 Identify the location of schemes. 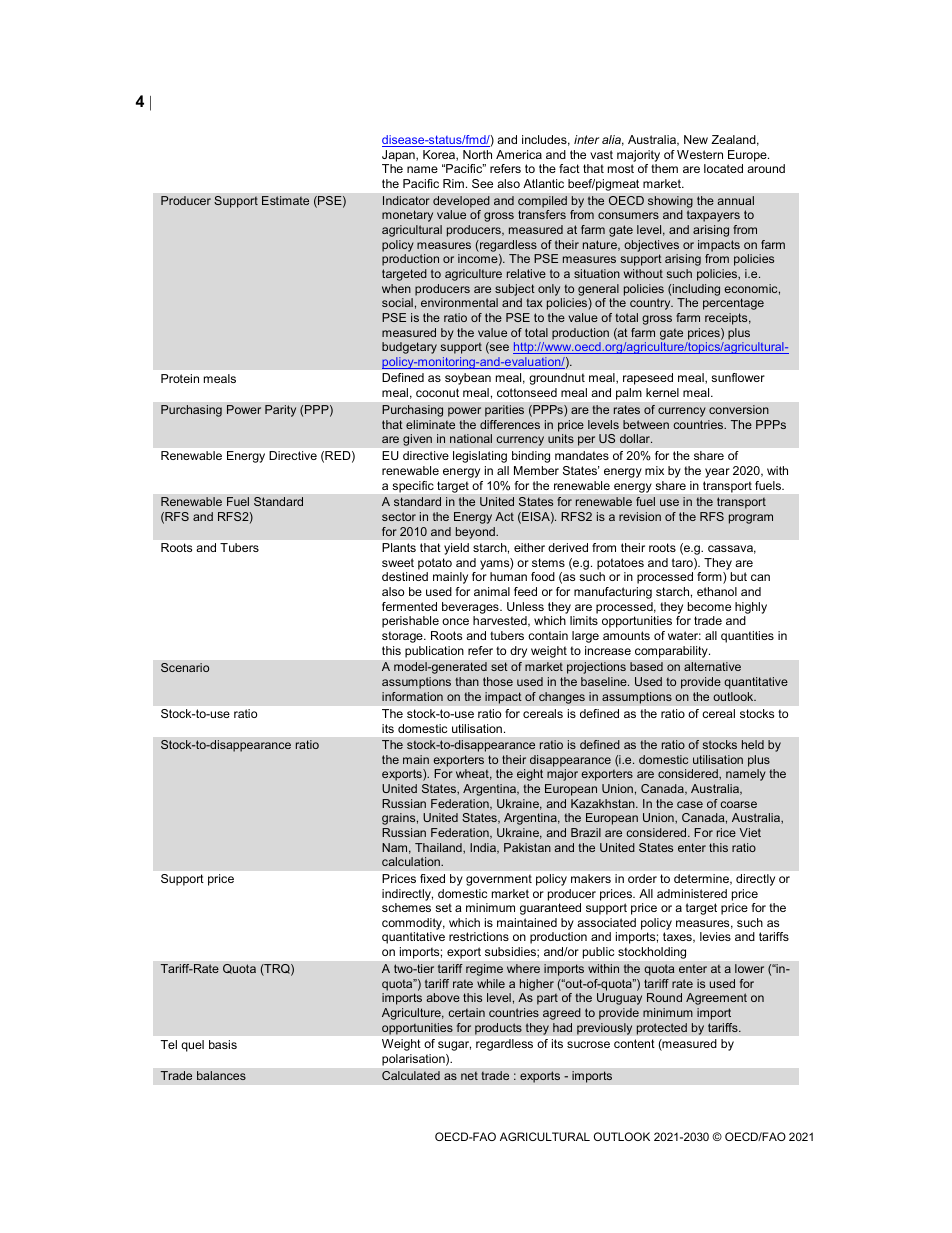
(406, 907).
